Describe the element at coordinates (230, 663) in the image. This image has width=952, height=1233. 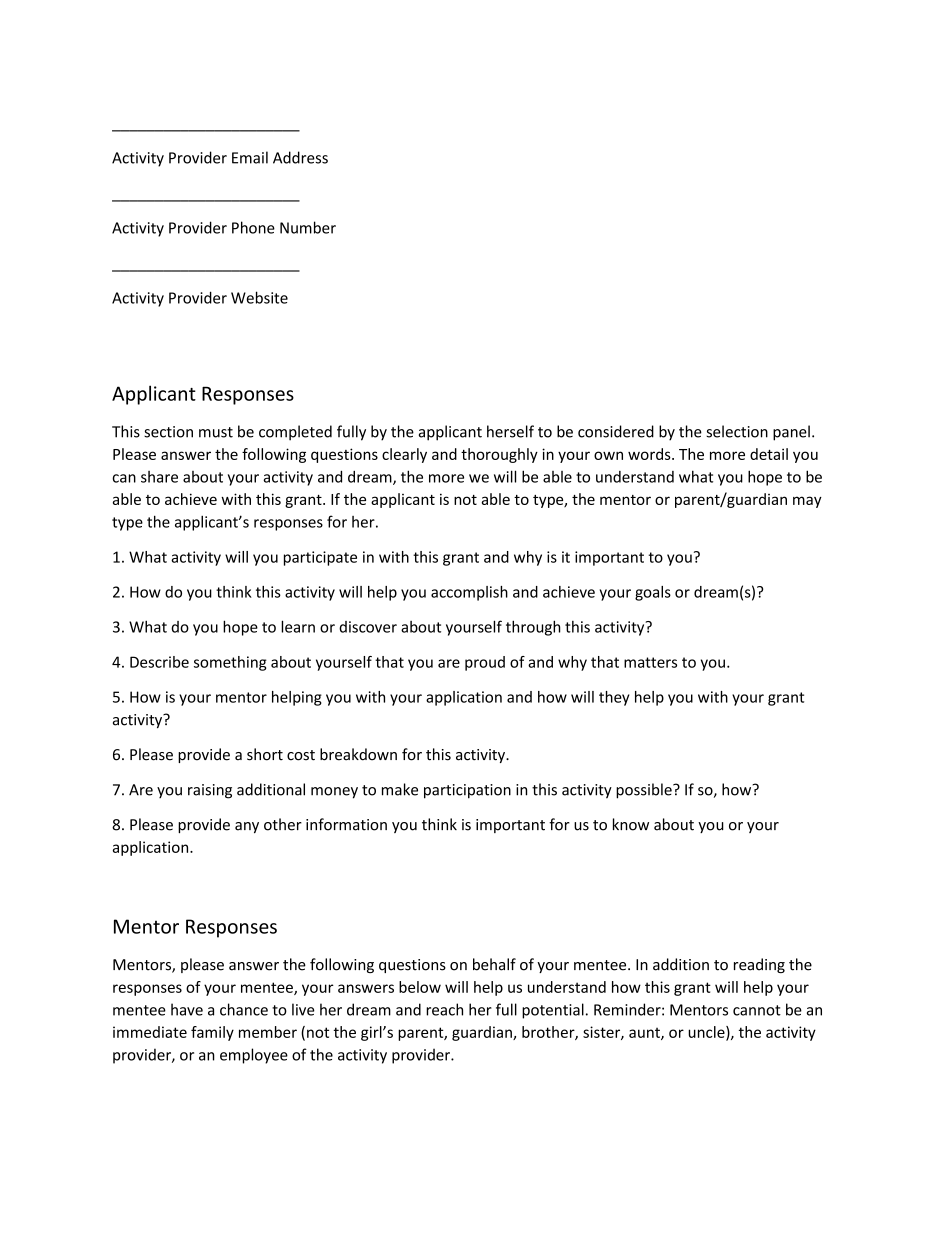
I see `something` at that location.
